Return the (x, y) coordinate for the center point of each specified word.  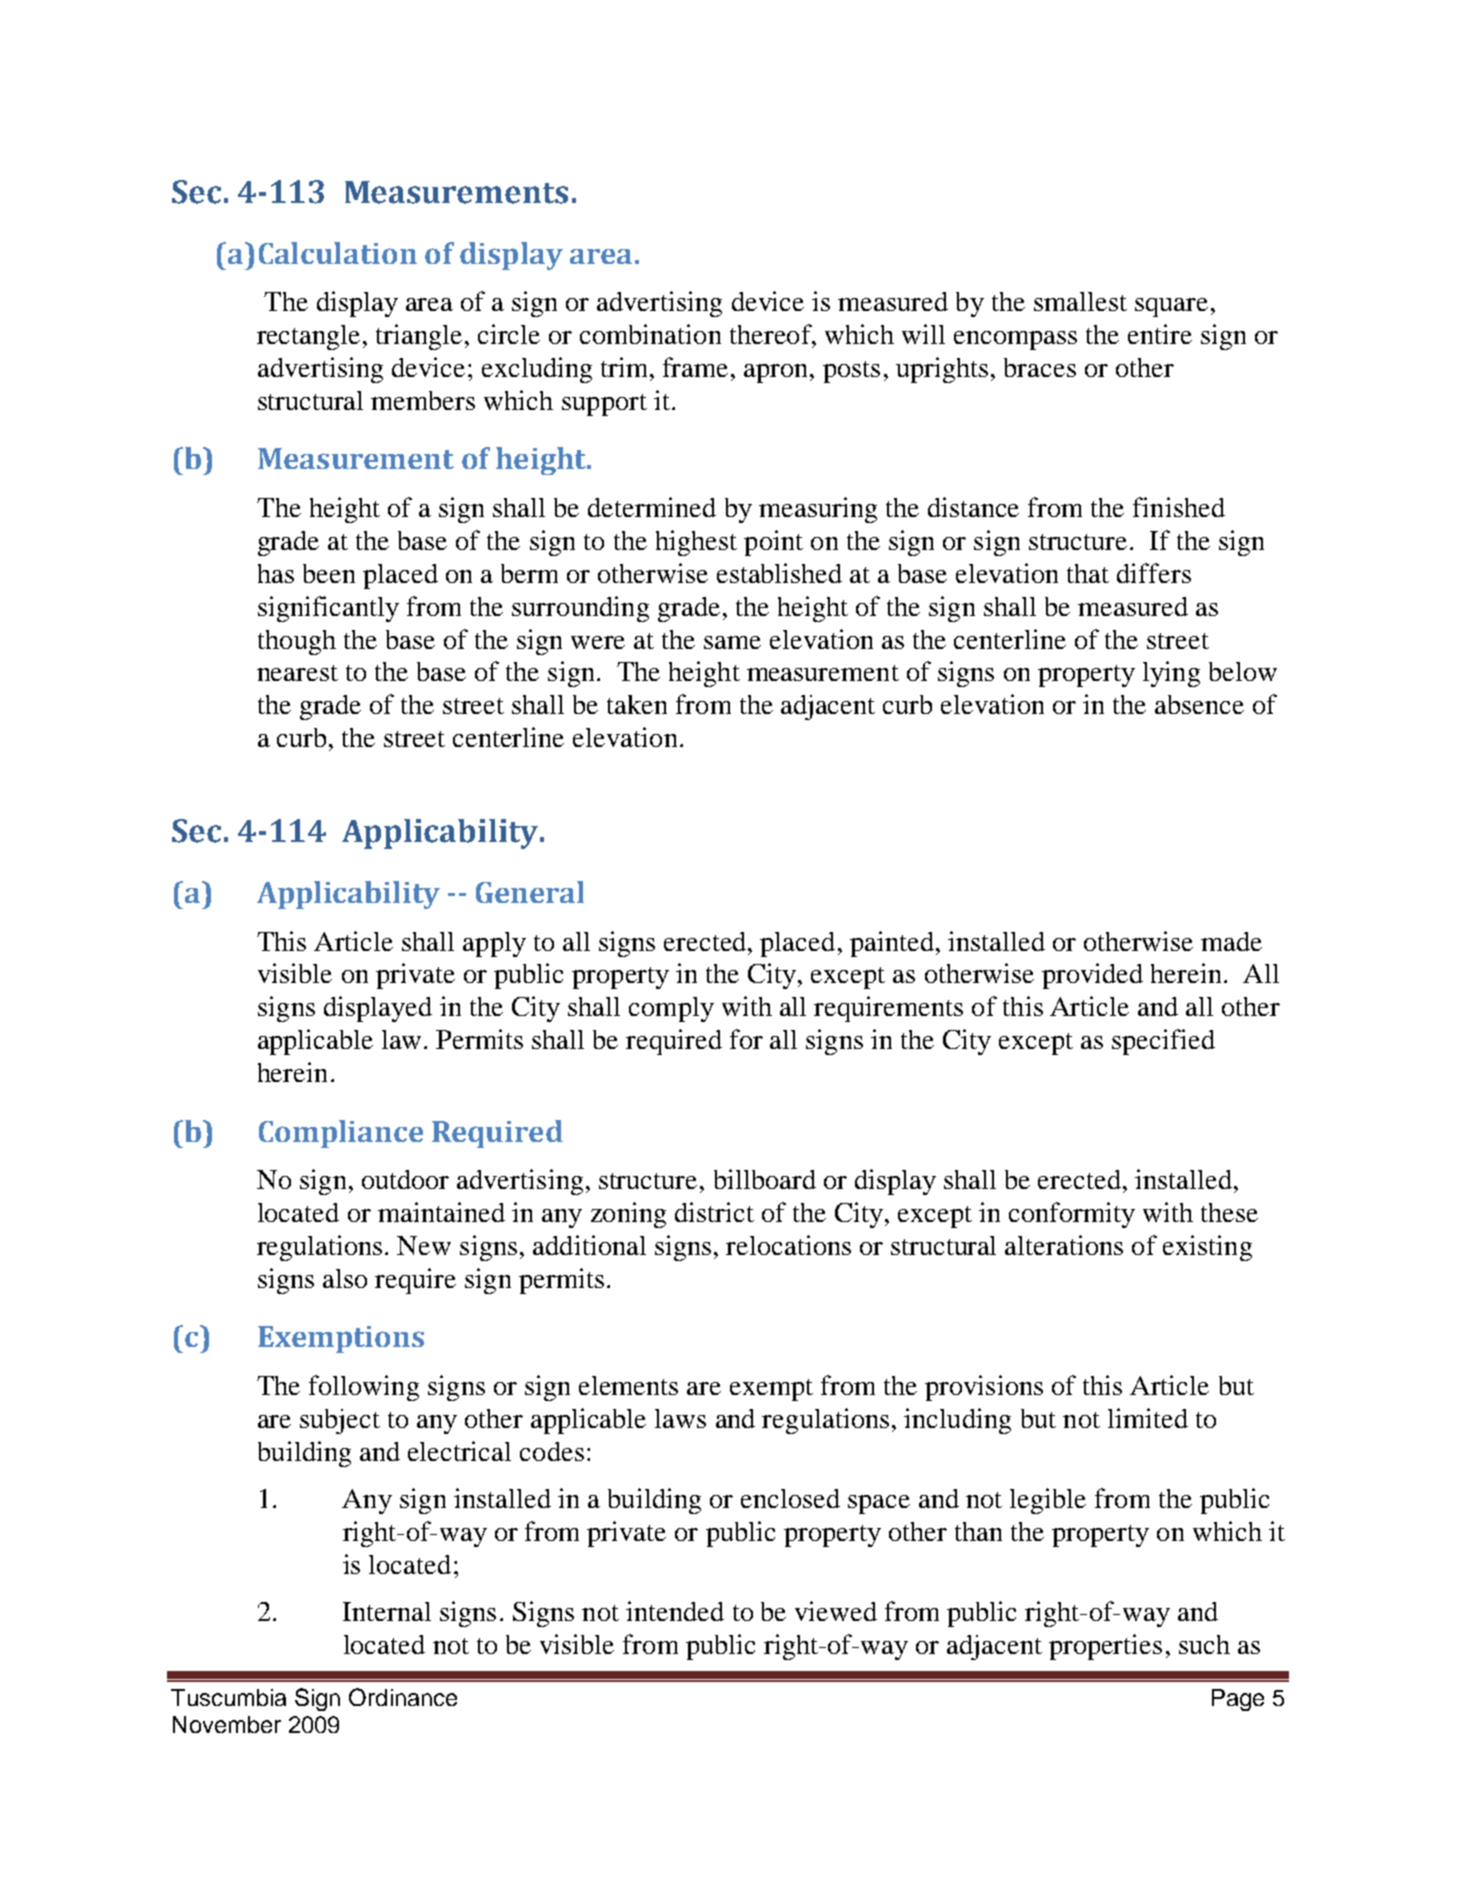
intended (675, 1611)
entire (1160, 334)
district (714, 1212)
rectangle (310, 337)
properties (1105, 1647)
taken (637, 704)
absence (1199, 704)
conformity (1072, 1215)
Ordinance (403, 1697)
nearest (297, 673)
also (345, 1278)
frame (695, 367)
